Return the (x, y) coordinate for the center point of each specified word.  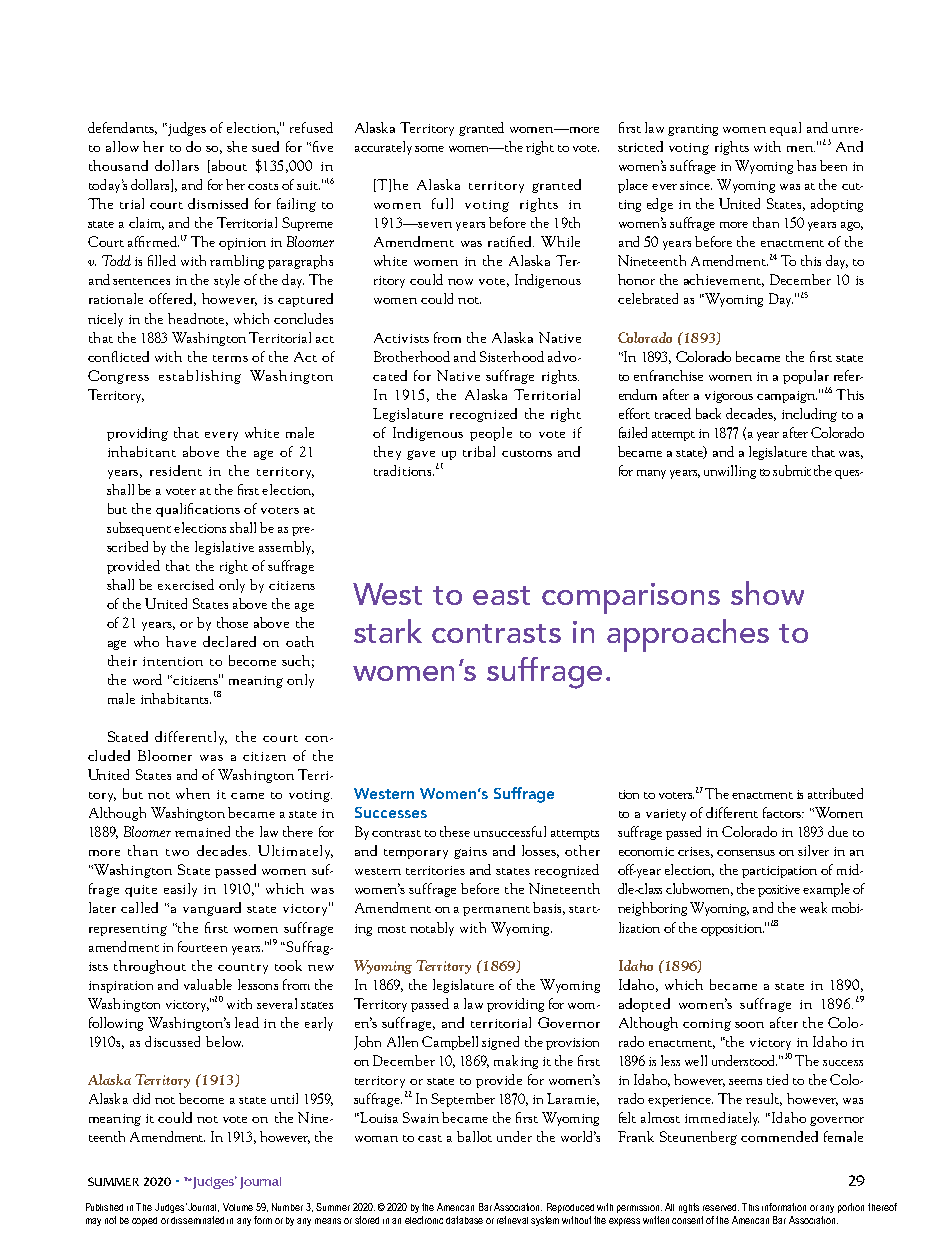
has (806, 165)
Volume (238, 1207)
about (229, 165)
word (147, 679)
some (429, 149)
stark (388, 631)
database (464, 1220)
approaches (688, 635)
